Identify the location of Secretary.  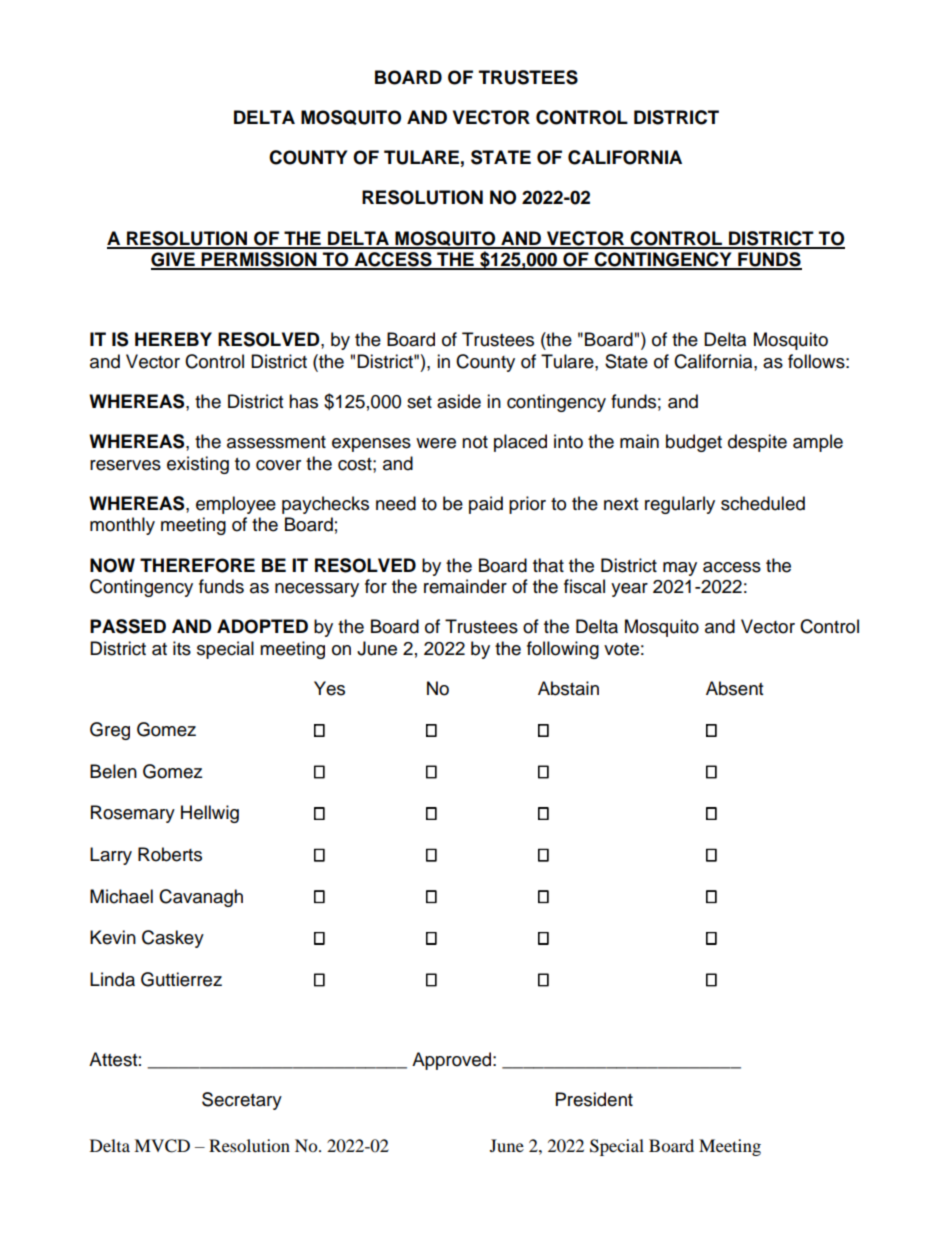
(242, 1101).
